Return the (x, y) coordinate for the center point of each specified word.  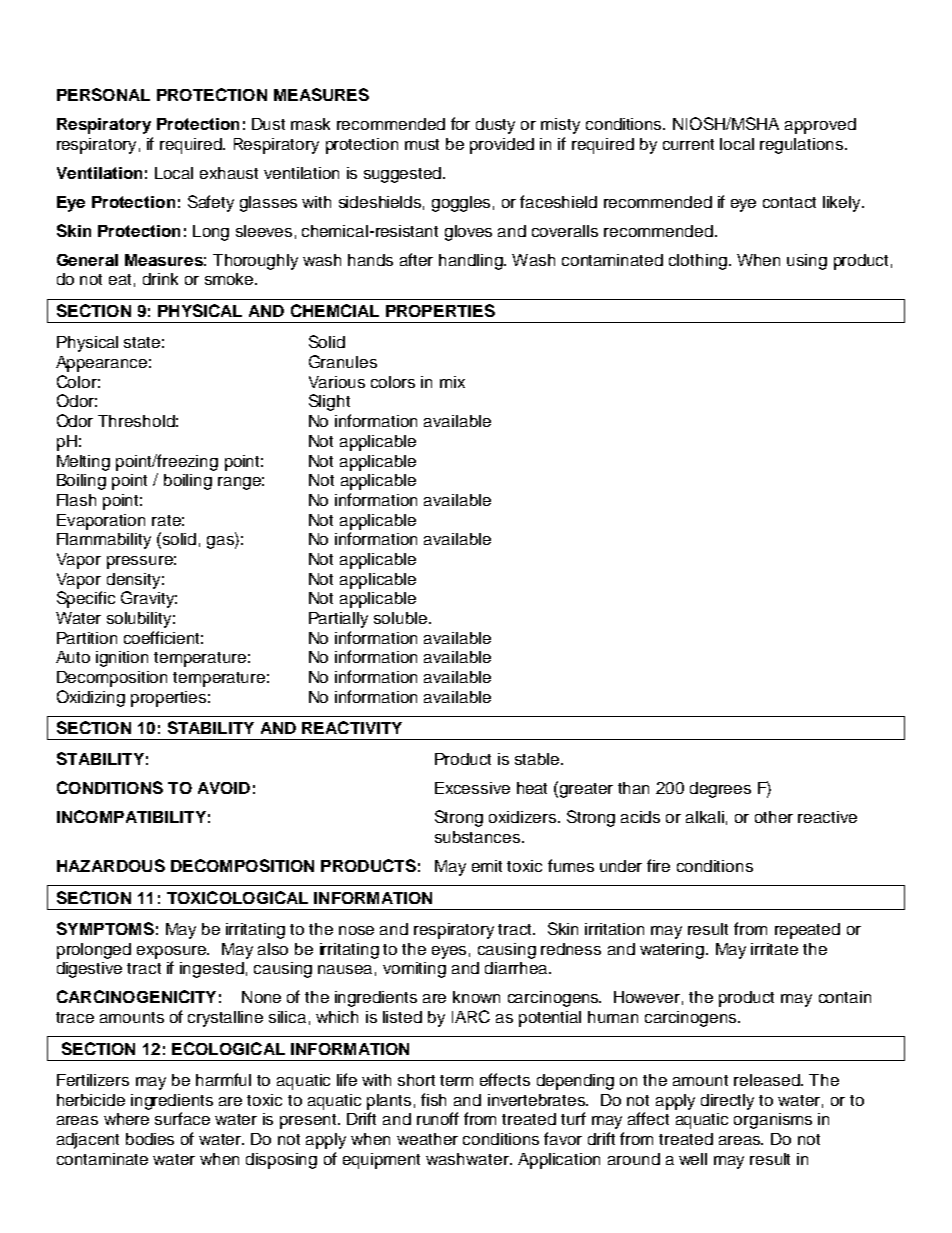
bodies (150, 1139)
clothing (698, 262)
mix (452, 382)
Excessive (472, 788)
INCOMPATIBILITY (131, 816)
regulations (801, 146)
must (422, 144)
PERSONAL (103, 94)
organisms (773, 1121)
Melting (83, 463)
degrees (720, 790)
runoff (438, 1118)
